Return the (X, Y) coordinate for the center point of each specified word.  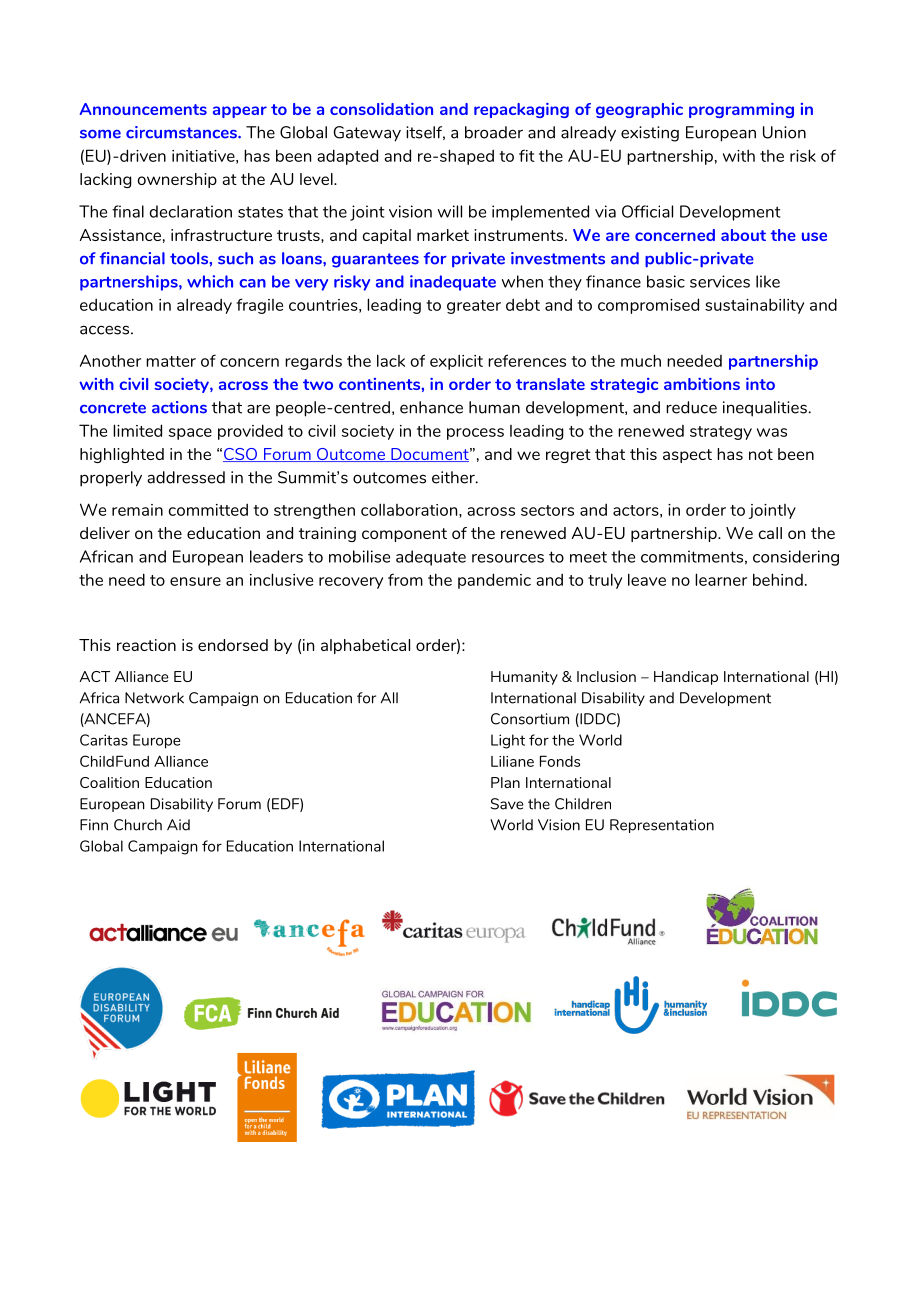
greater (474, 307)
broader (494, 132)
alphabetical (365, 646)
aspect (687, 456)
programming (741, 110)
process (475, 434)
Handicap (686, 678)
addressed (186, 477)
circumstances (182, 132)
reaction (146, 645)
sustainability (754, 306)
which (210, 281)
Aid (178, 825)
